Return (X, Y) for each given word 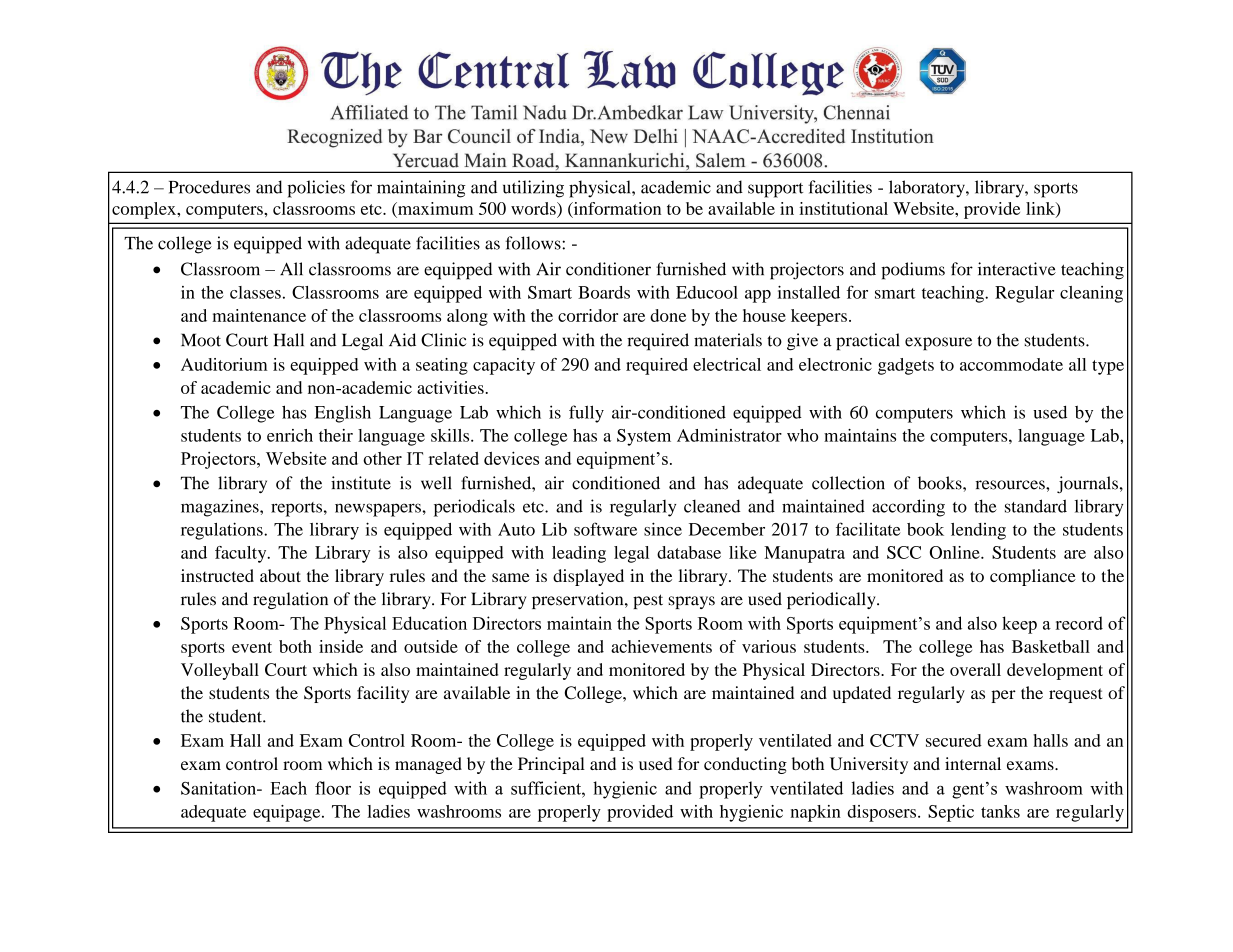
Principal (551, 765)
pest (648, 601)
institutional (843, 208)
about (280, 575)
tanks (1000, 811)
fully (586, 414)
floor (333, 788)
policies (316, 189)
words (534, 208)
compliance (1033, 577)
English (343, 414)
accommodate (1011, 364)
